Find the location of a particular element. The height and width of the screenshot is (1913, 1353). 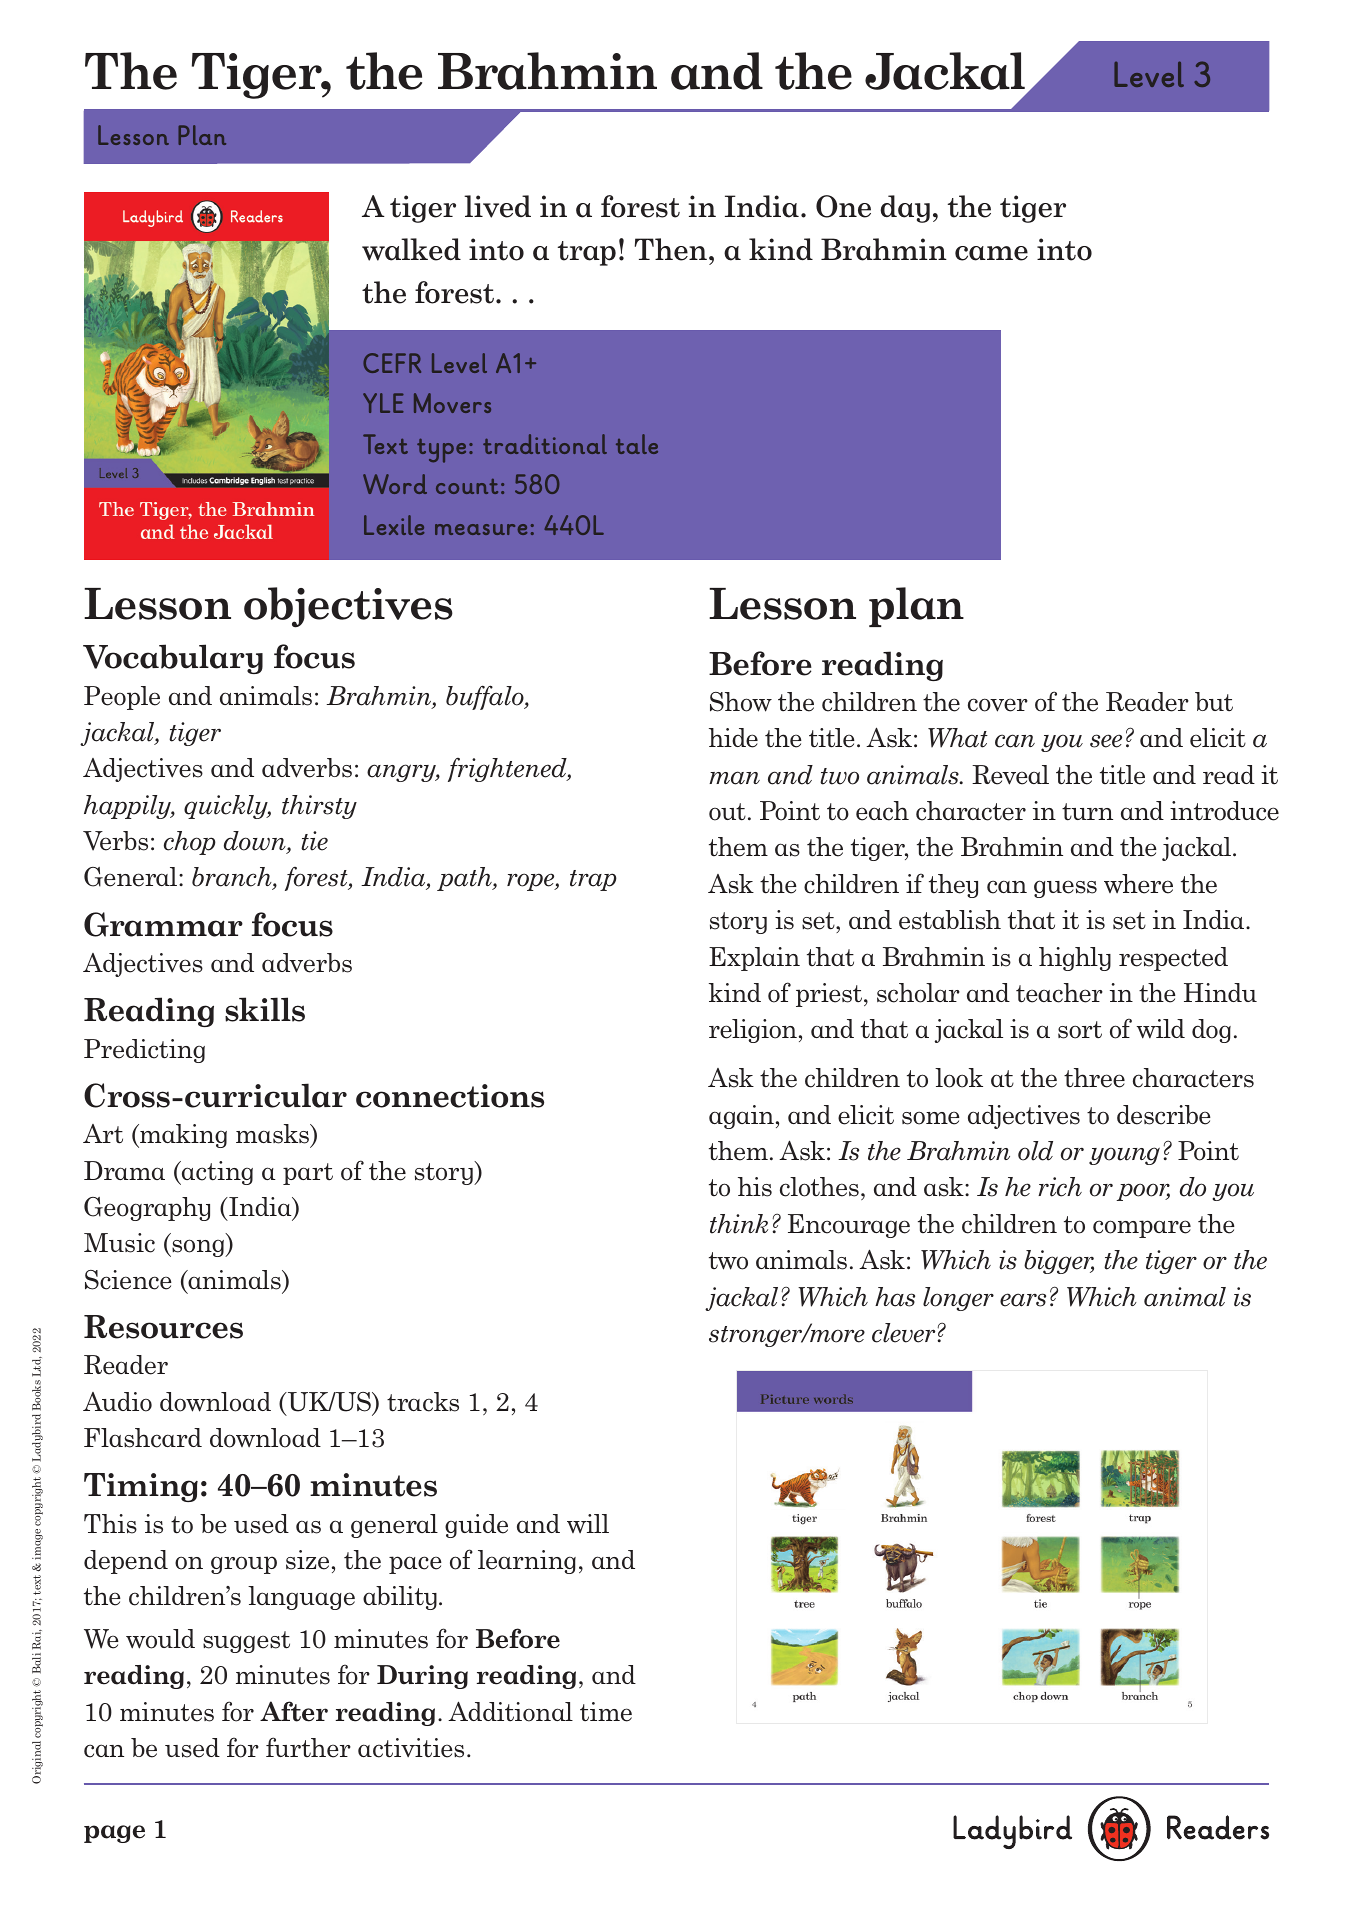

Show is located at coordinates (741, 702).
